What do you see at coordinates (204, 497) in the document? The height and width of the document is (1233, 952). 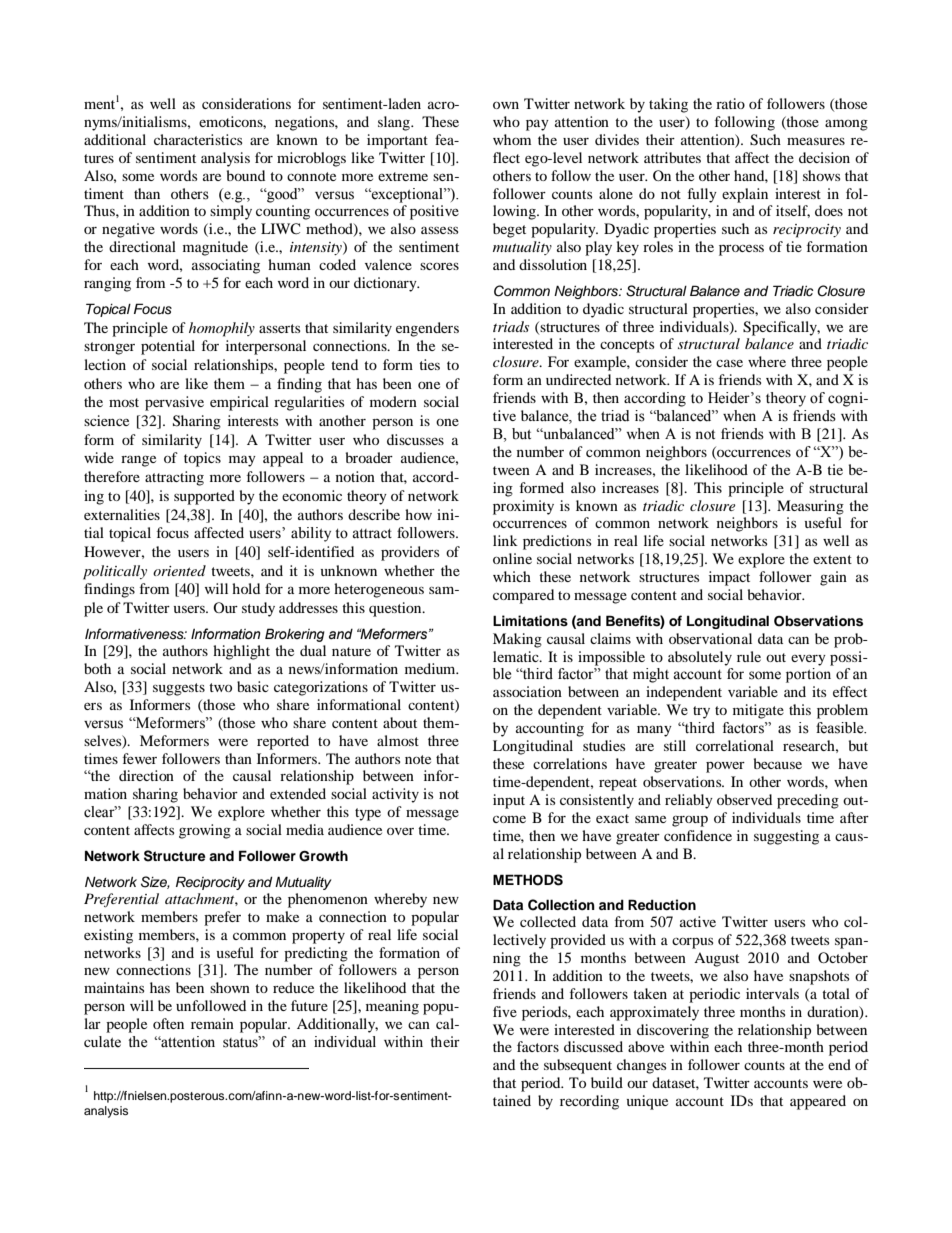 I see `supported` at bounding box center [204, 497].
